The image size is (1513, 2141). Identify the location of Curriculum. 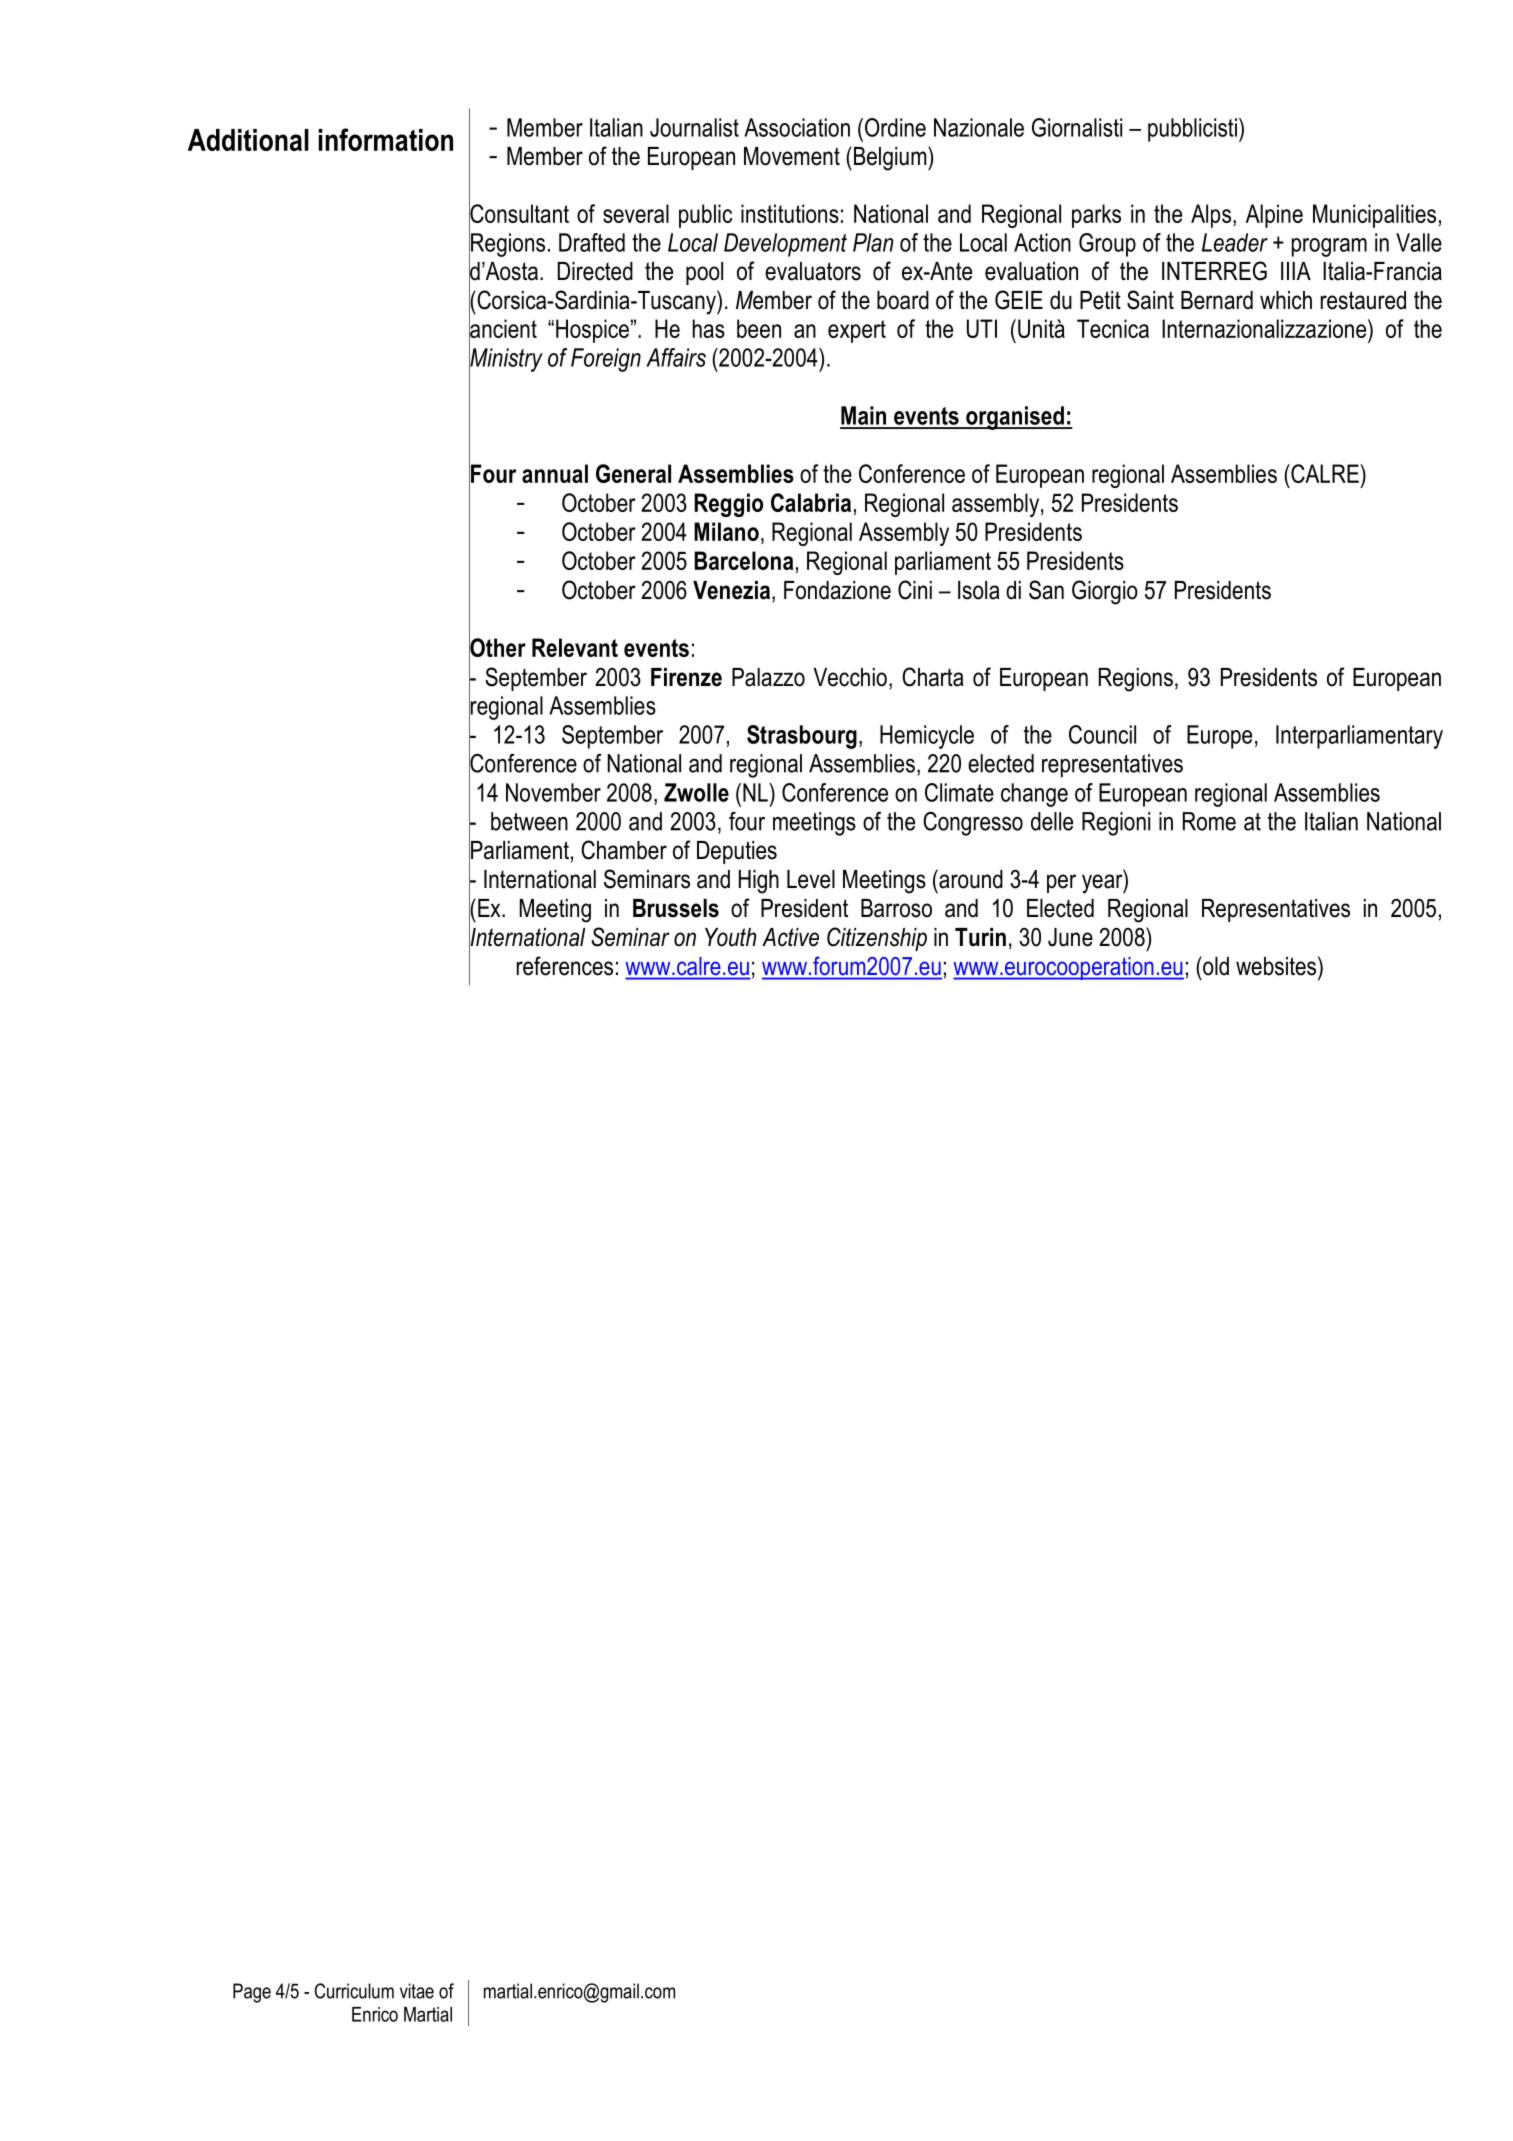
(354, 1991).
